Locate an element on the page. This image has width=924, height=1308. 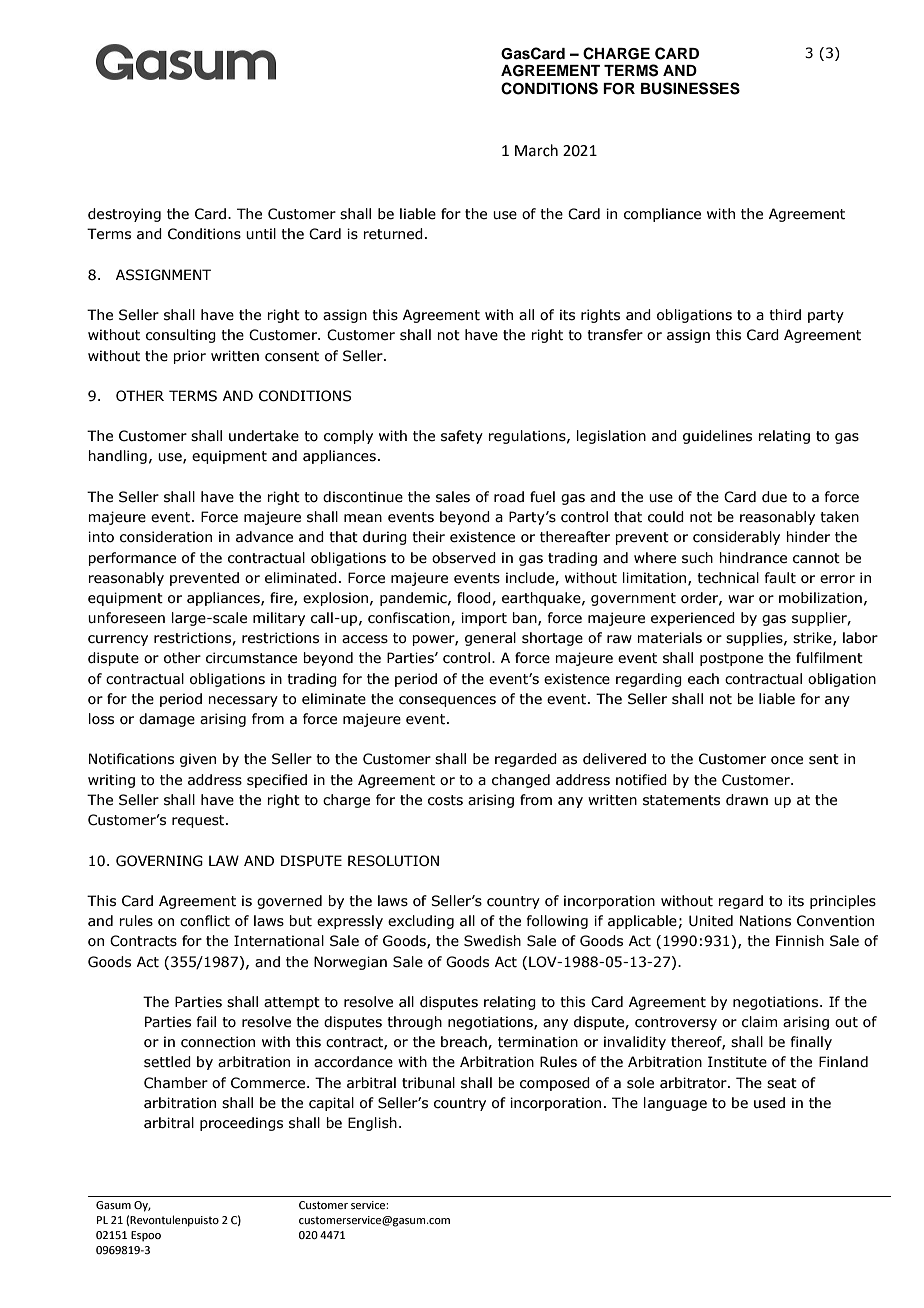
March is located at coordinates (536, 150).
